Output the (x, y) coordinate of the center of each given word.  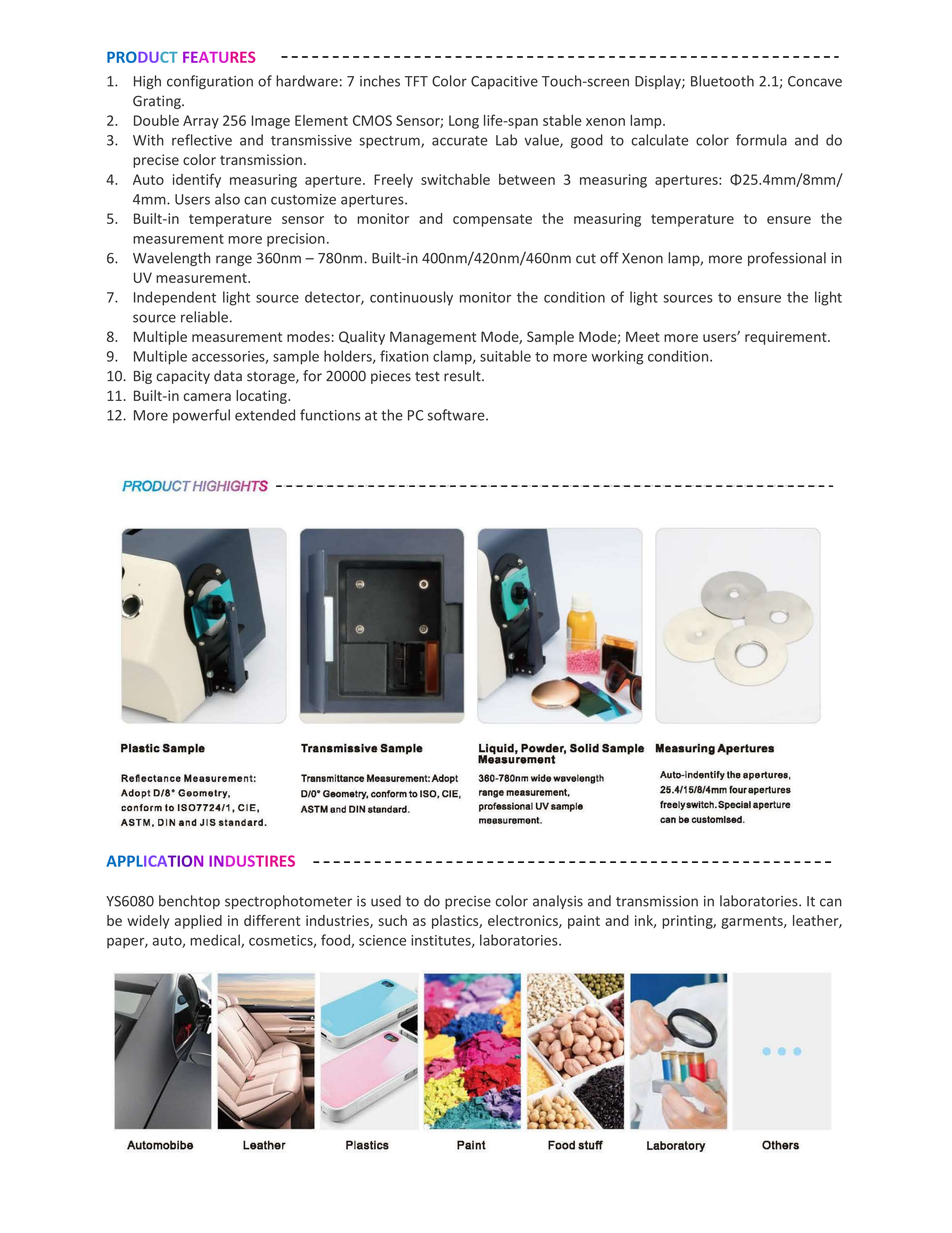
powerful (201, 416)
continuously (411, 298)
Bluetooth (722, 81)
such (392, 920)
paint (584, 922)
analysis (558, 902)
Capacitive (504, 82)
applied (198, 922)
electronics (524, 921)
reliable (204, 317)
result (463, 376)
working (617, 357)
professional (787, 259)
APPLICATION (154, 861)
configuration (210, 82)
